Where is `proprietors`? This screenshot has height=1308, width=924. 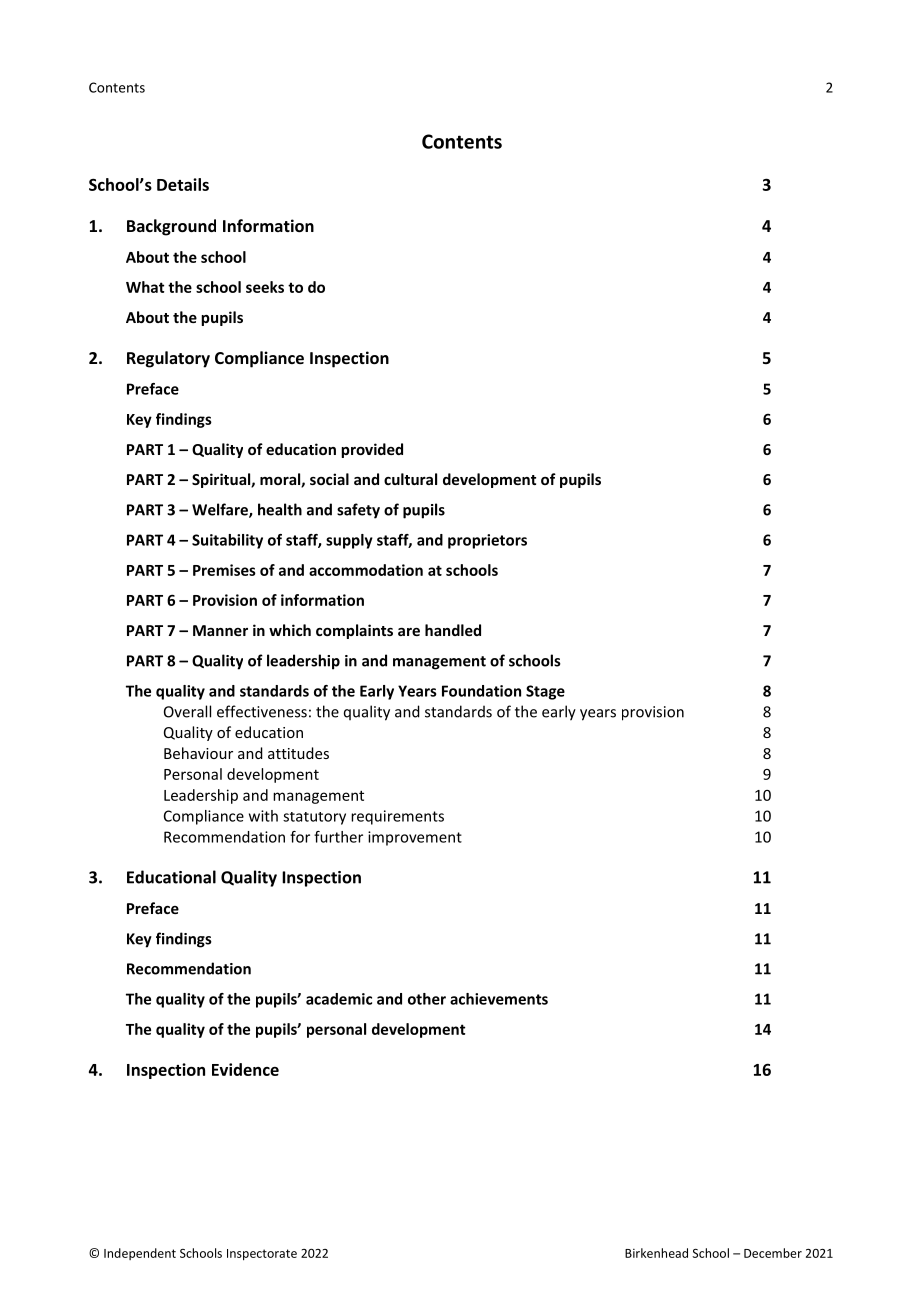 proprietors is located at coordinates (487, 541).
